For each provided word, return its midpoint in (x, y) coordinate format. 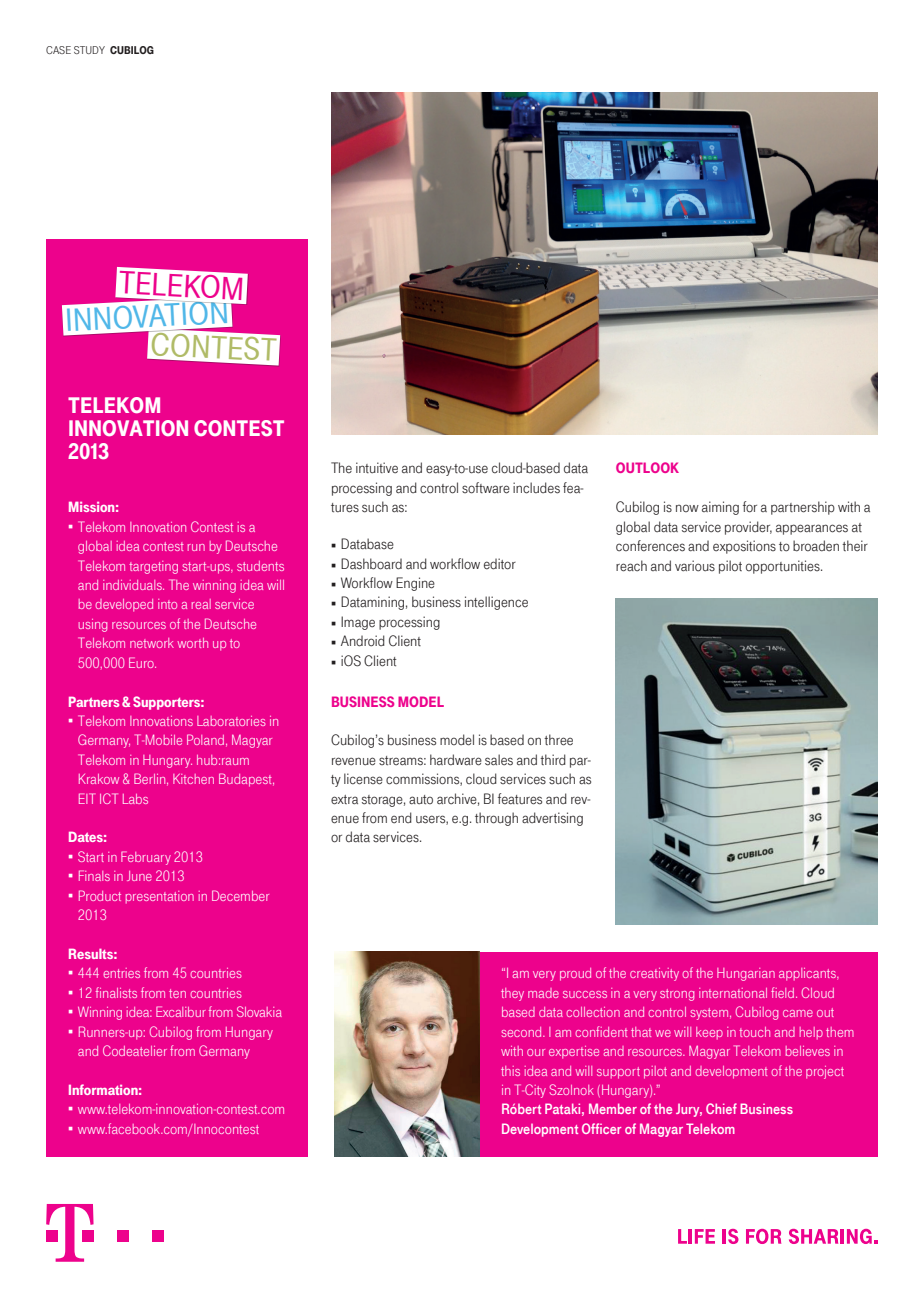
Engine (415, 584)
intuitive (377, 468)
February (146, 858)
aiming (720, 508)
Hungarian (746, 974)
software (486, 488)
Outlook (647, 467)
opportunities (784, 567)
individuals (133, 585)
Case (58, 50)
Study (89, 50)
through (496, 819)
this (510, 1071)
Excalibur (181, 1011)
